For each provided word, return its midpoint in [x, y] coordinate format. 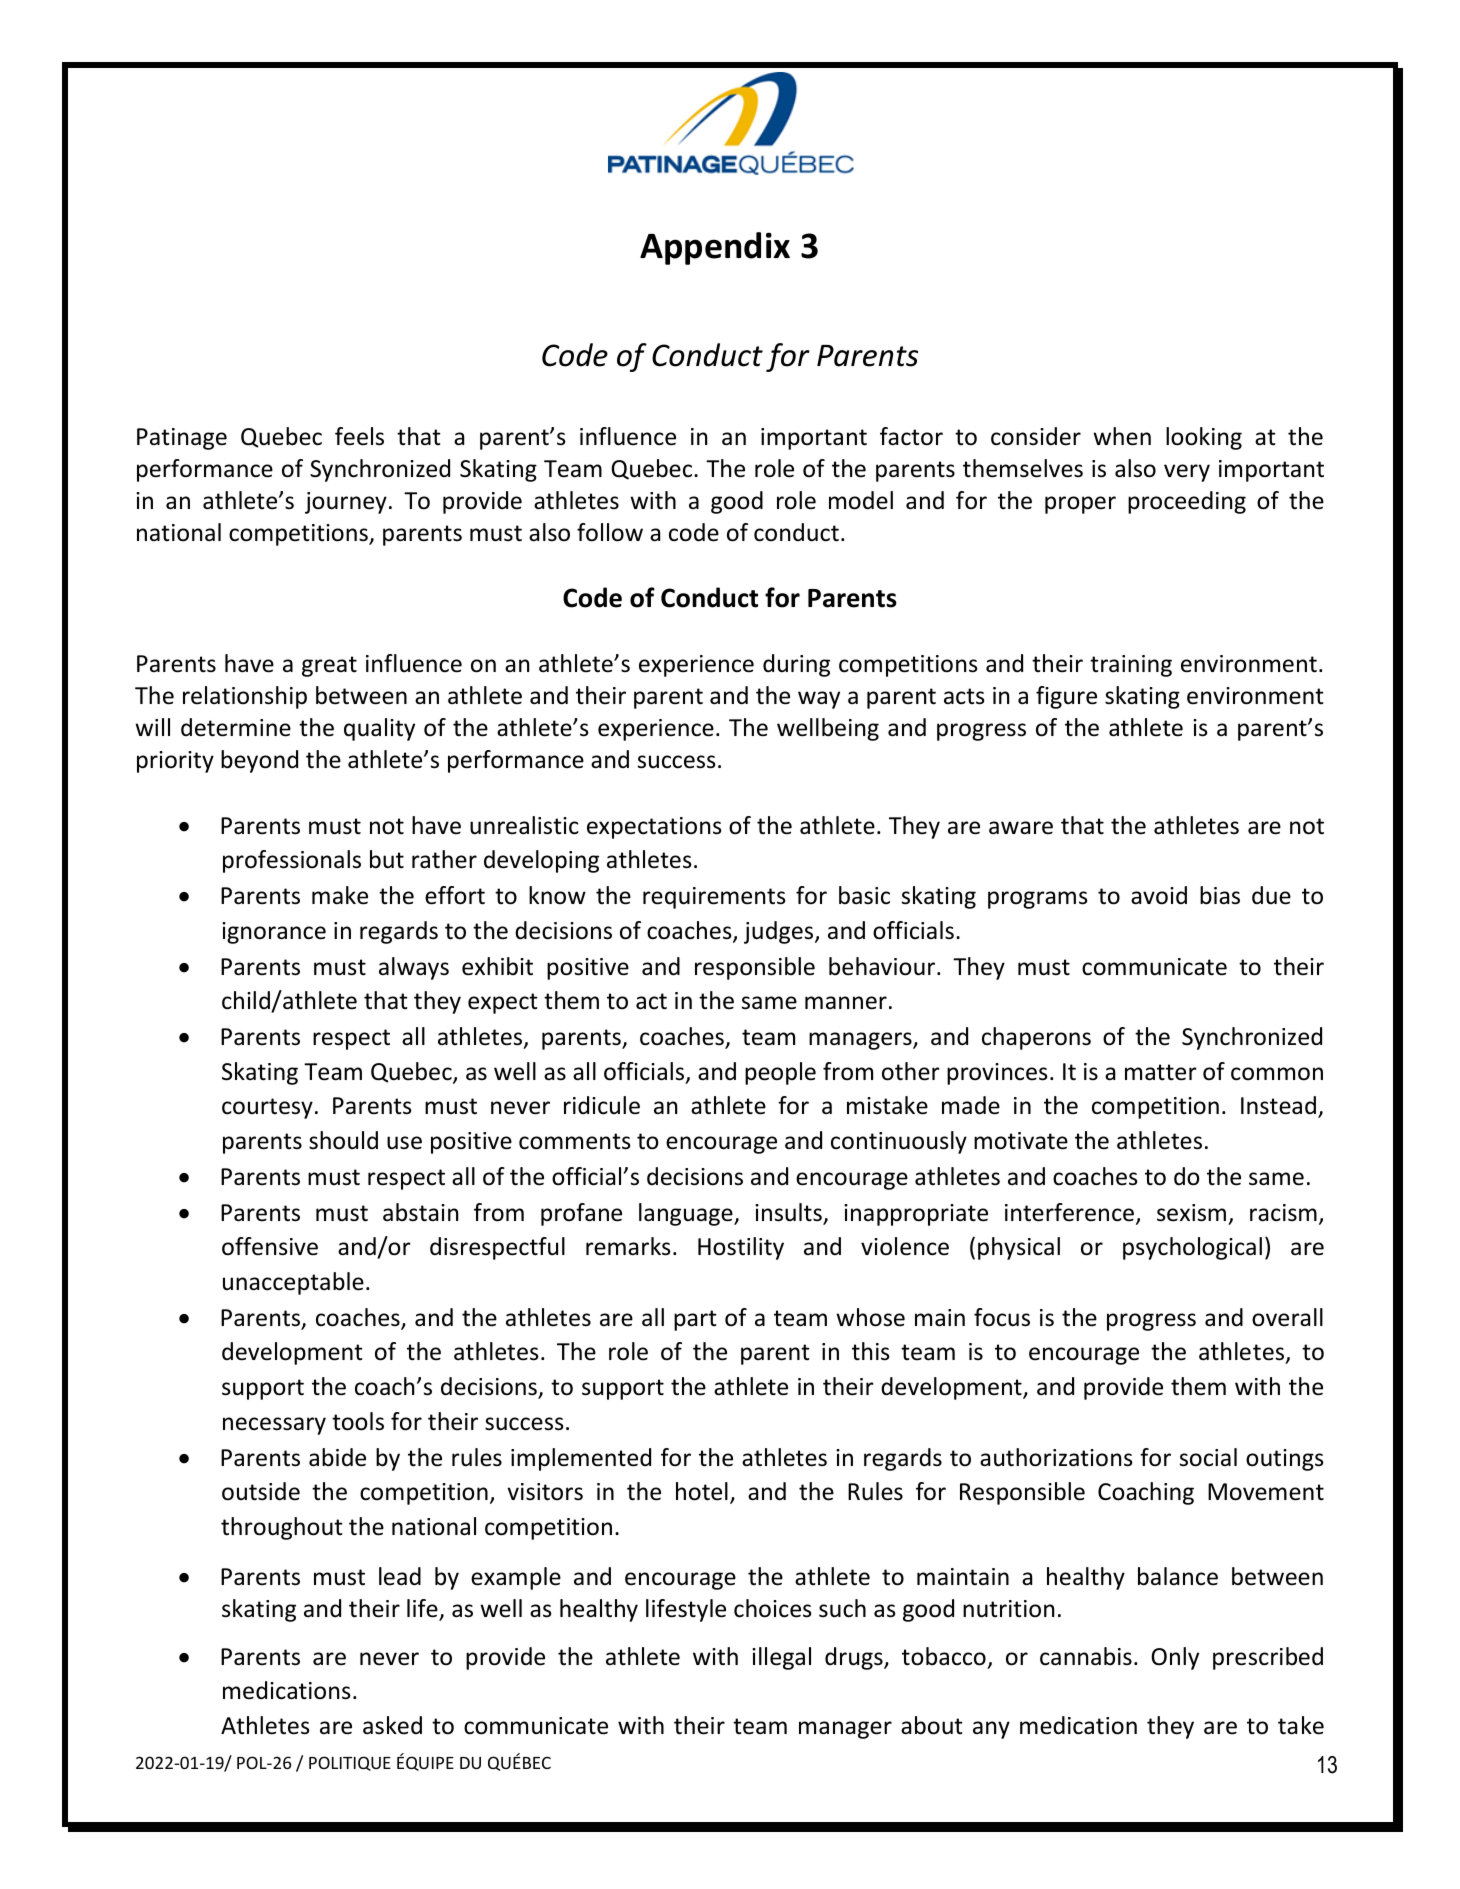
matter [1161, 1072]
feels [359, 436]
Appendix [715, 248]
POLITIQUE [350, 1763]
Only [1175, 1658]
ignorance [274, 933]
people [780, 1073]
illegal [781, 1658]
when [1122, 436]
